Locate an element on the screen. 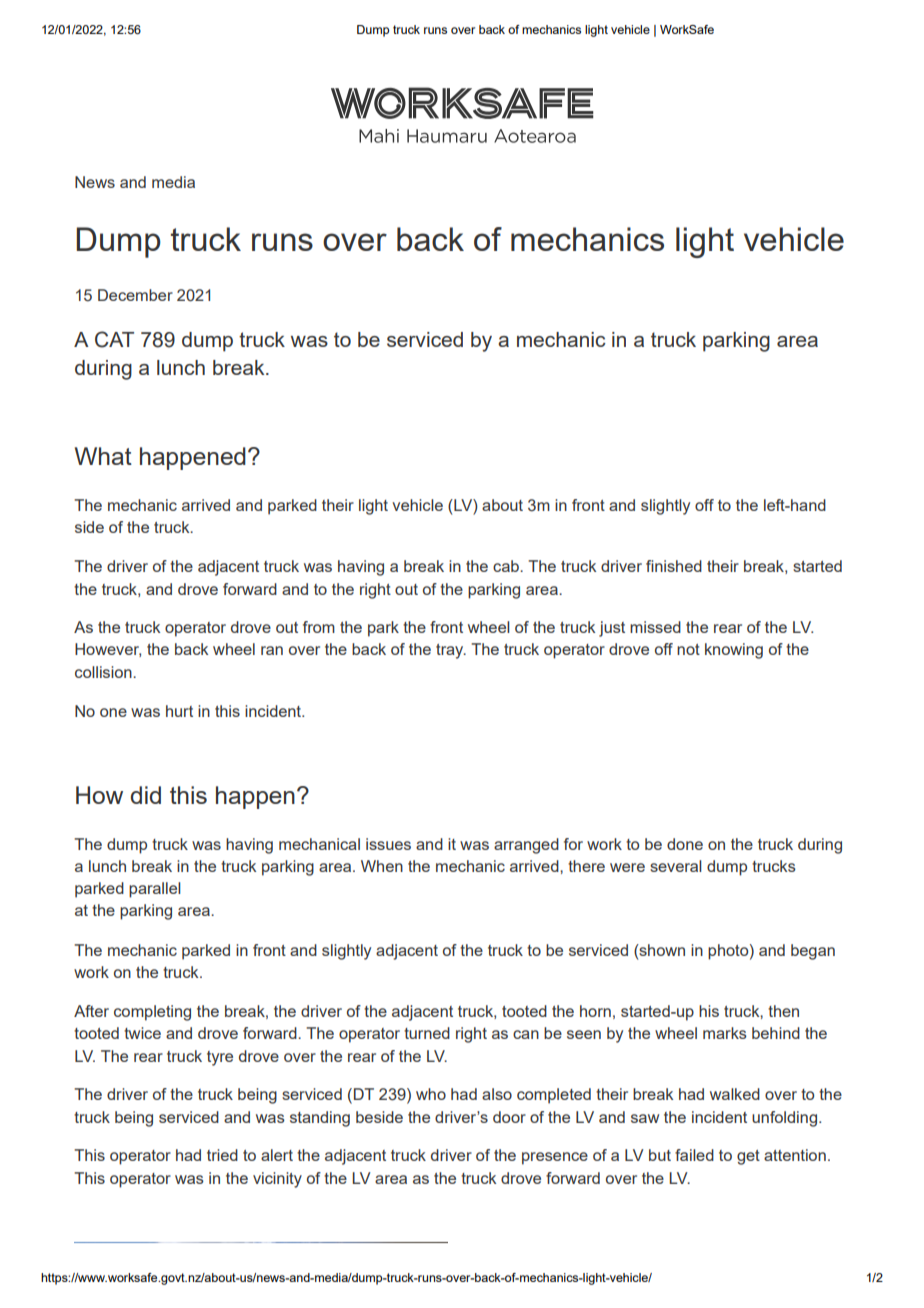 This screenshot has width=924, height=1308. parallel is located at coordinates (155, 890).
